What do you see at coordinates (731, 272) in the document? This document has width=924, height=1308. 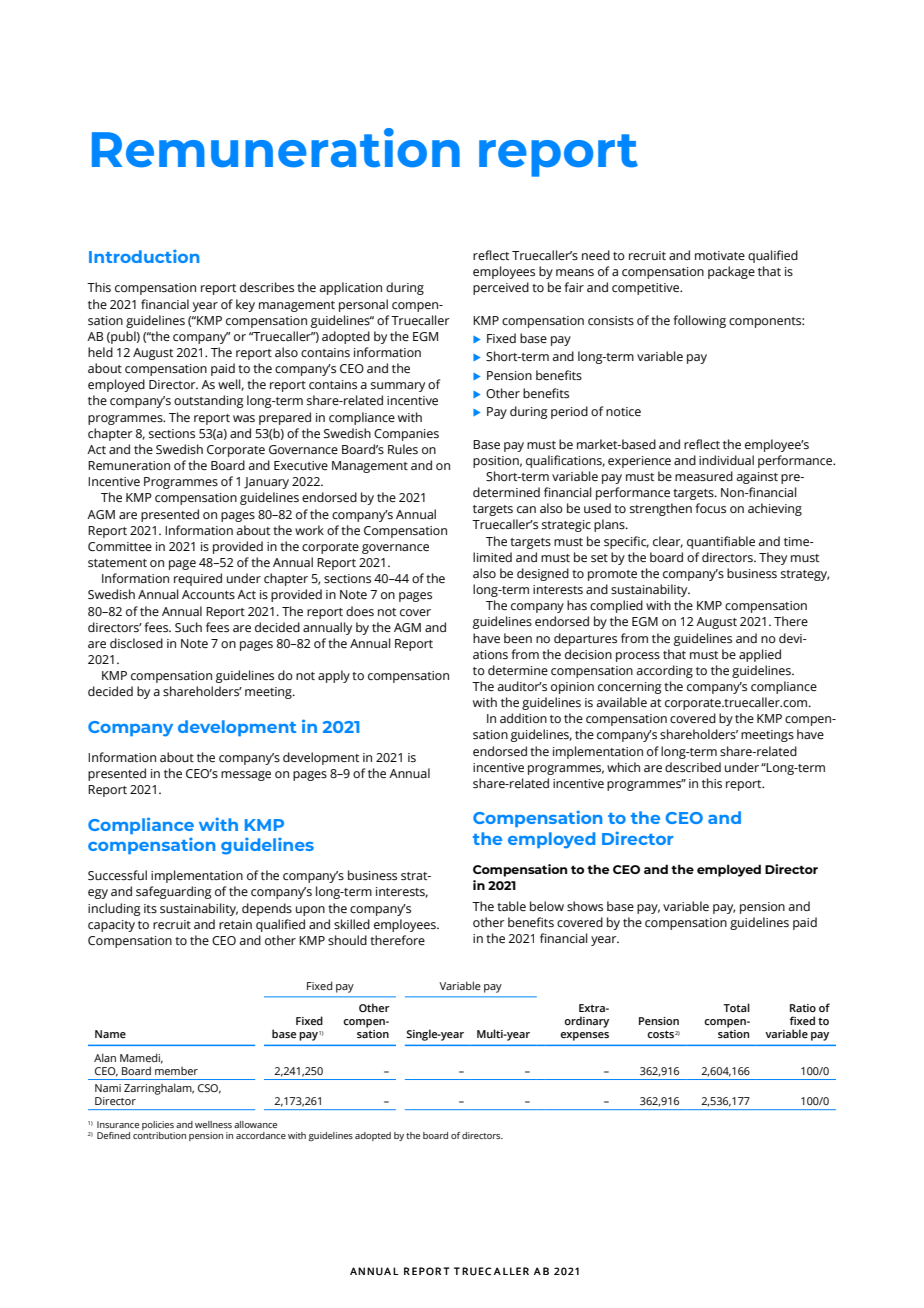 I see `package` at bounding box center [731, 272].
